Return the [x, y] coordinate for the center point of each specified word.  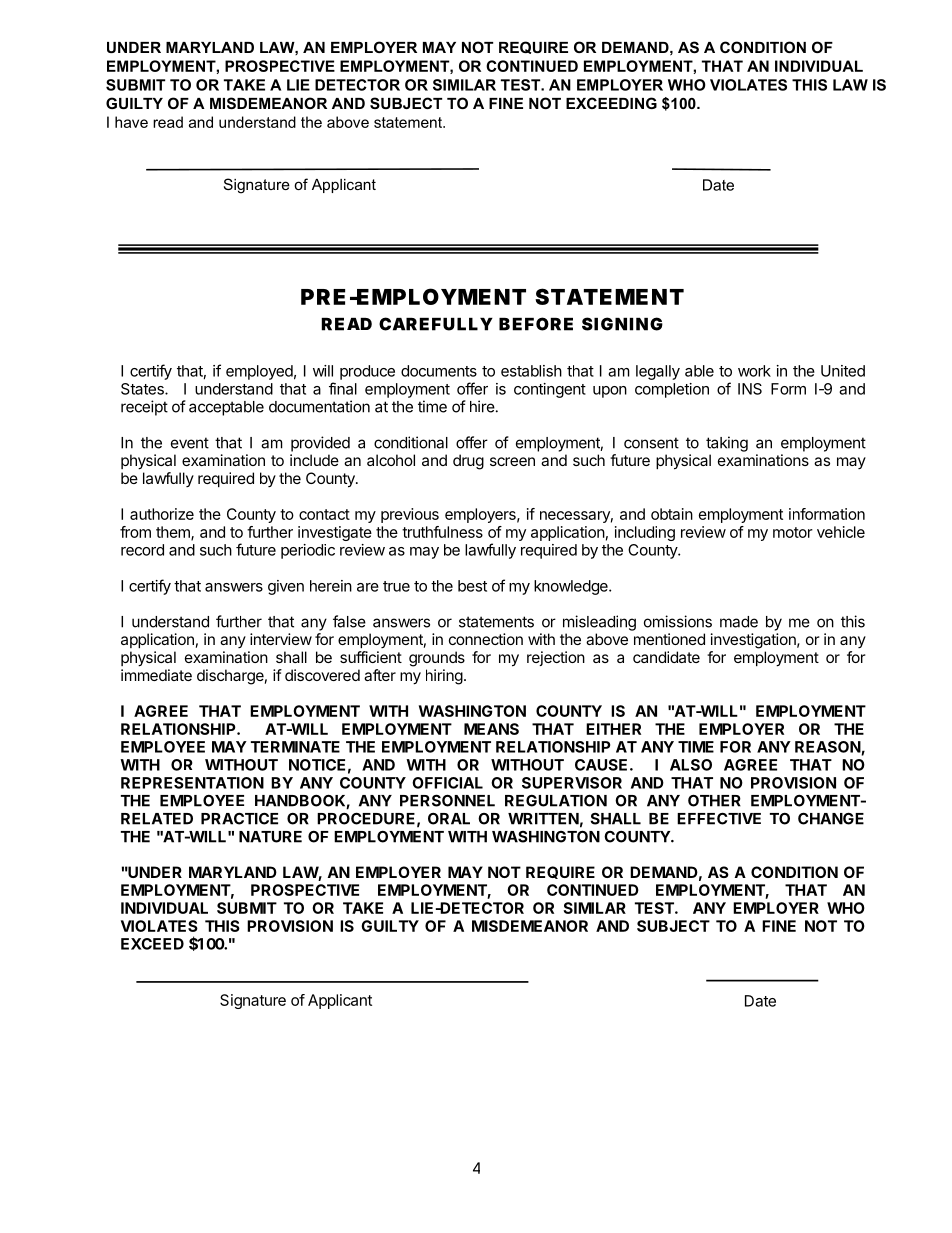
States [143, 389]
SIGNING [622, 324]
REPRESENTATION [192, 783]
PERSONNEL [447, 800]
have [131, 122]
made [739, 622]
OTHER [714, 800]
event [190, 443]
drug [468, 462]
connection [486, 639]
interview [281, 639]
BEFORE [536, 324]
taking [727, 444]
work [754, 371]
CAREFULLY [435, 324]
